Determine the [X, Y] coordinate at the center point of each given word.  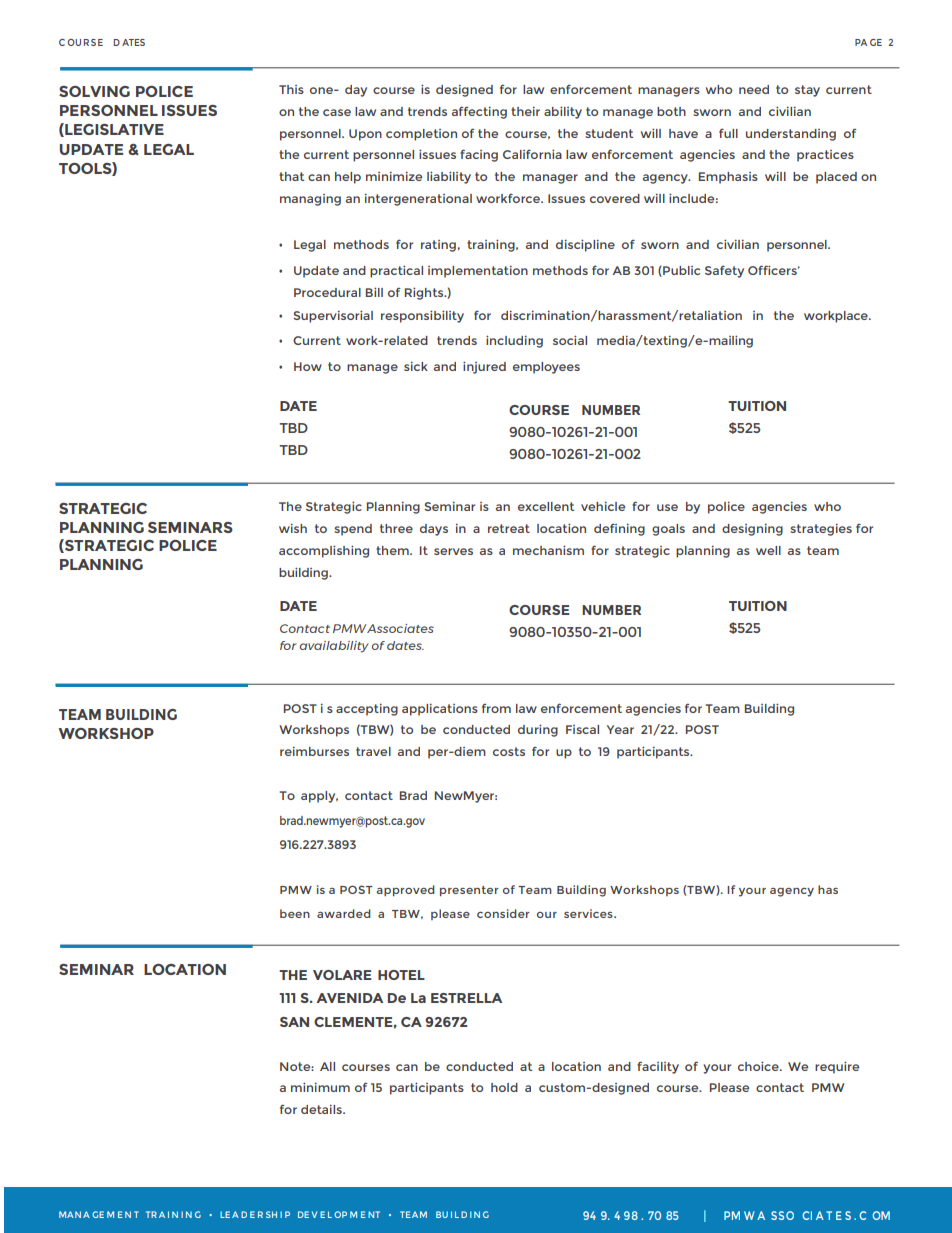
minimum [320, 1087]
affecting [479, 112]
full [728, 133]
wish [293, 528]
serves [453, 551]
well [768, 550]
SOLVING [94, 91]
